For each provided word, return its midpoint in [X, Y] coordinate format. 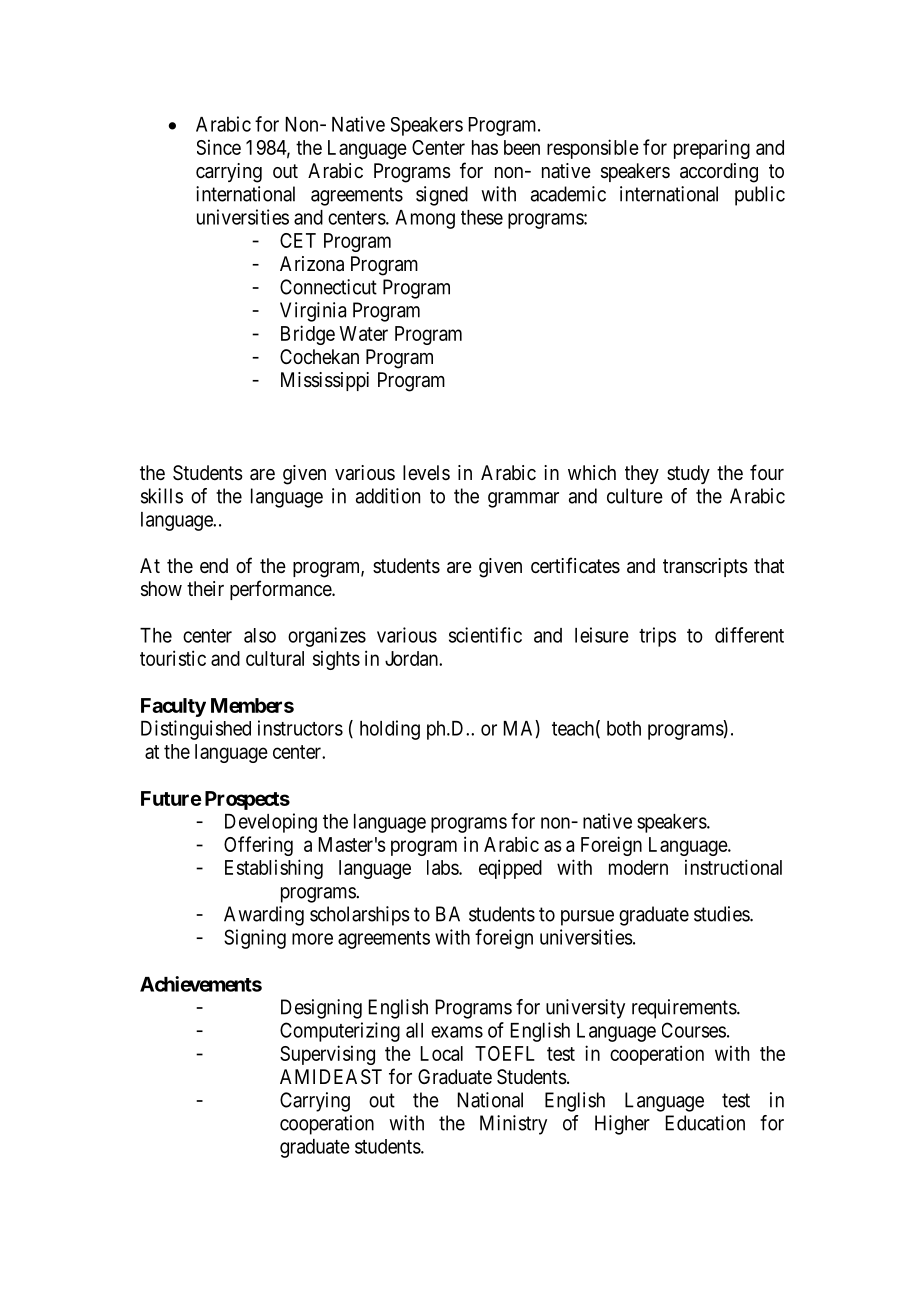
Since [219, 147]
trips [657, 637]
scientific [485, 635]
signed [442, 196]
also [260, 635]
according [719, 173]
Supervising [327, 1055]
